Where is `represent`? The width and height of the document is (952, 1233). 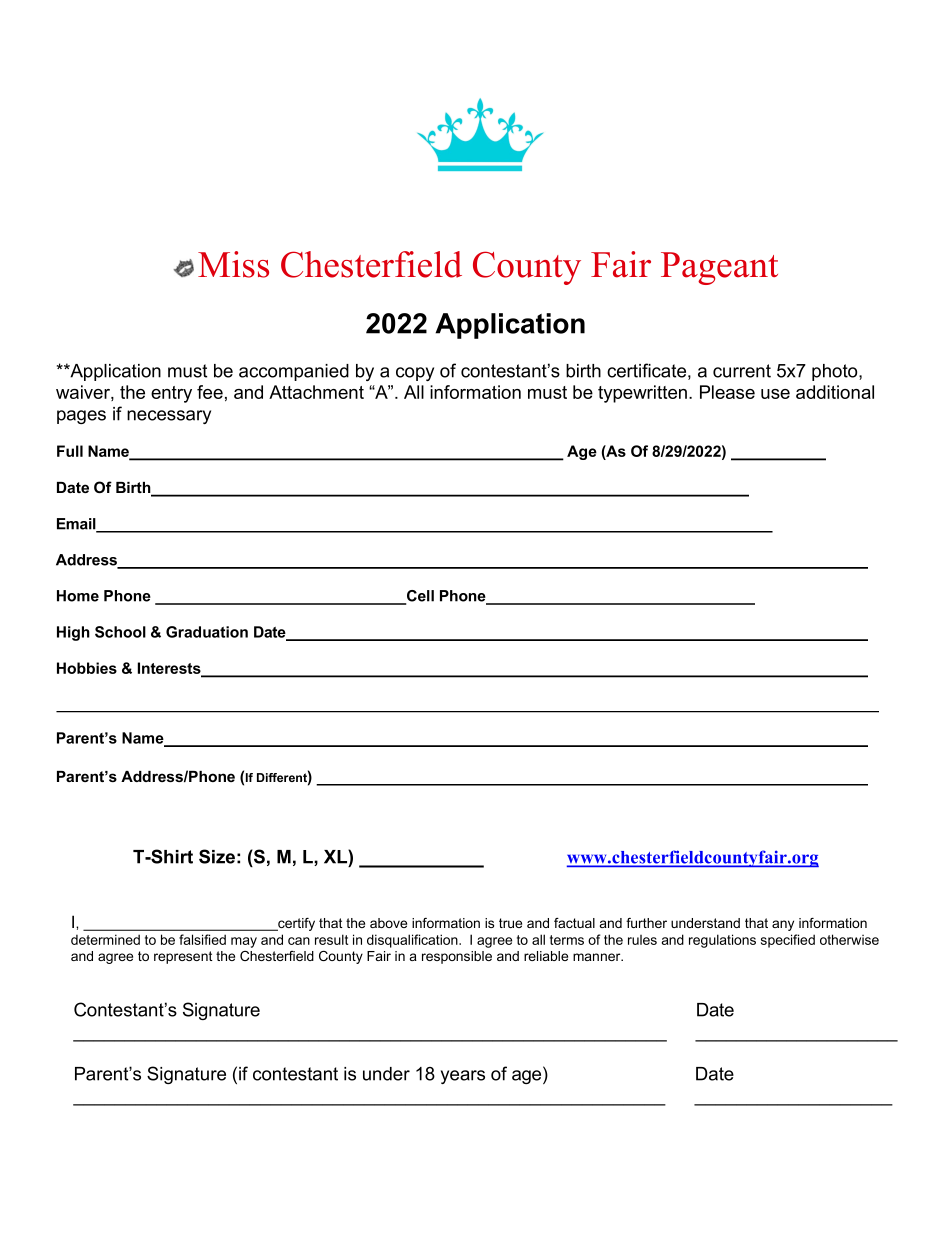 represent is located at coordinates (183, 957).
